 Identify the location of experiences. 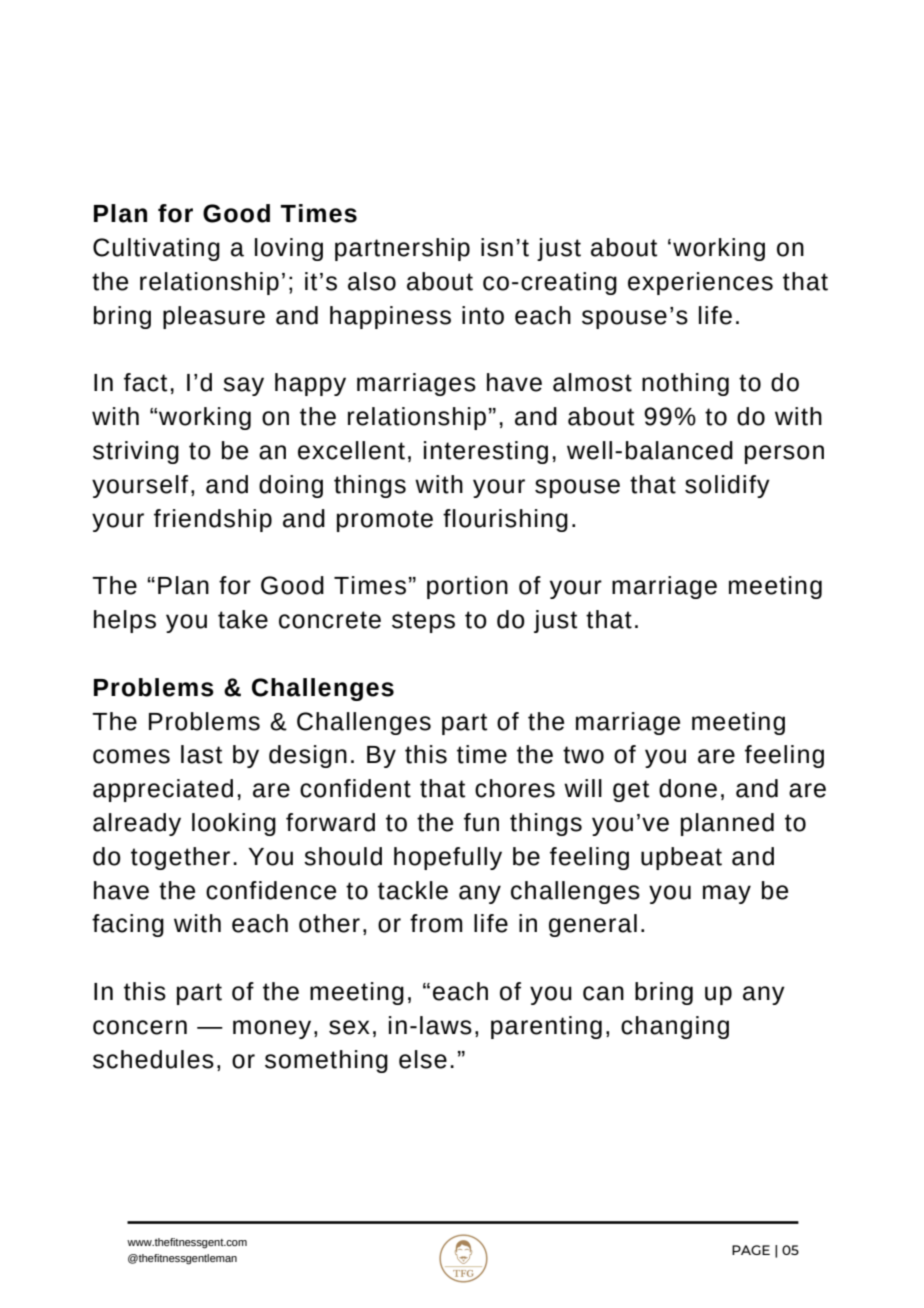
(700, 283).
